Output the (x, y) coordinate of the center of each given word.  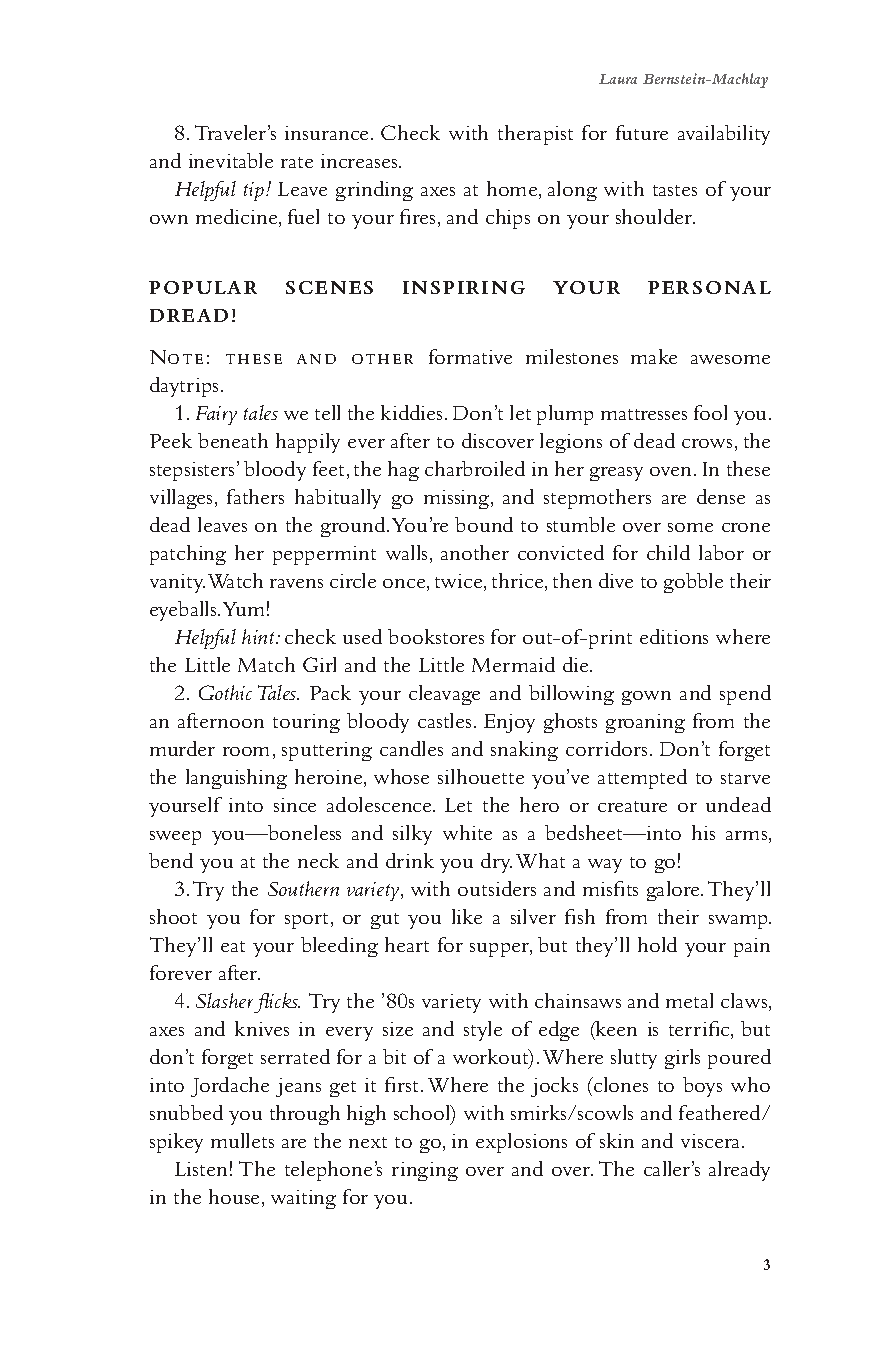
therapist (535, 135)
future (642, 132)
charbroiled (475, 468)
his (703, 832)
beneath (233, 440)
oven (672, 471)
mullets (242, 1140)
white (467, 832)
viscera (712, 1141)
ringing (425, 1171)
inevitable (231, 160)
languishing (236, 779)
